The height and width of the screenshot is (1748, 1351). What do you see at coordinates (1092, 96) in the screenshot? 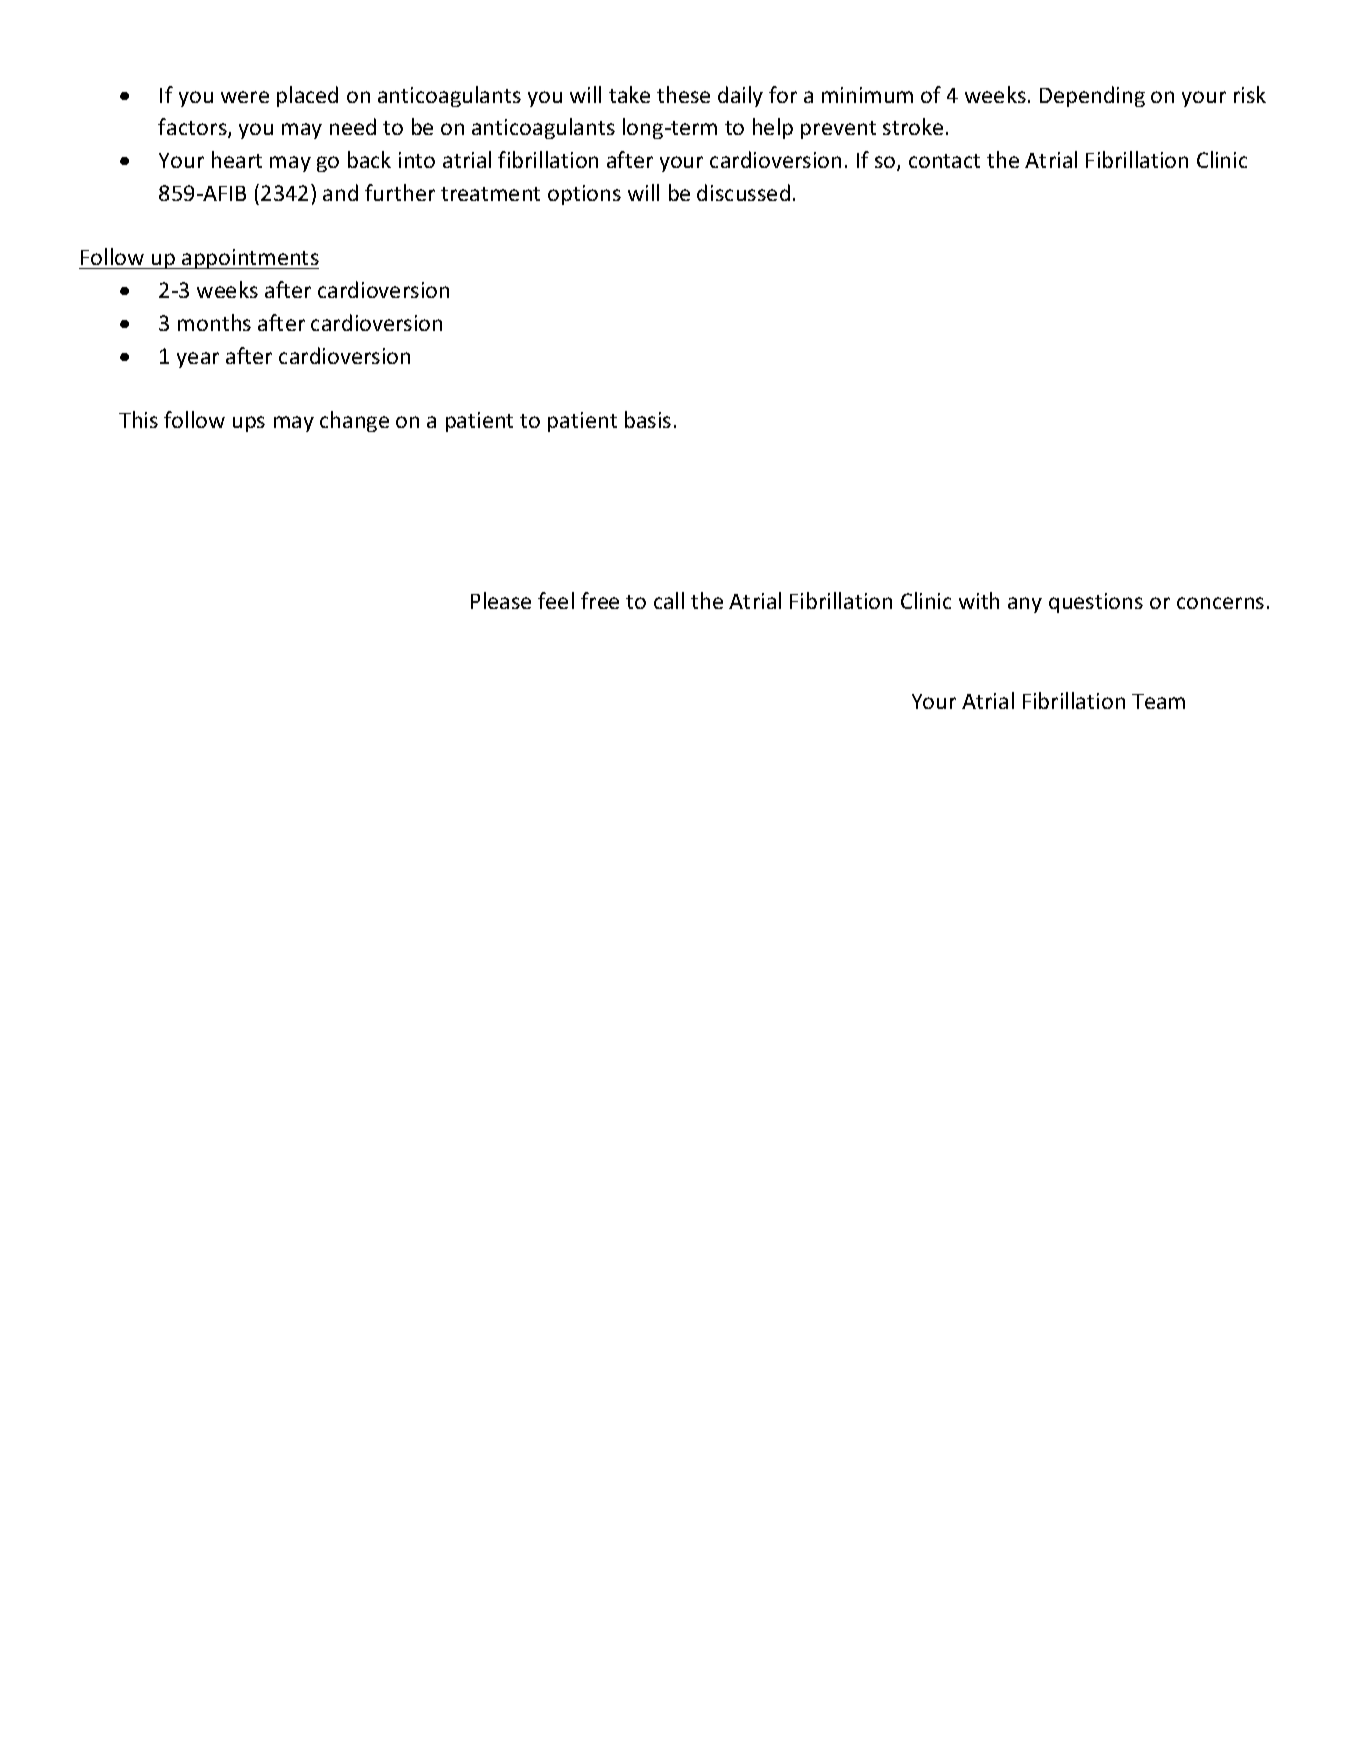
I see `Depending` at bounding box center [1092, 96].
